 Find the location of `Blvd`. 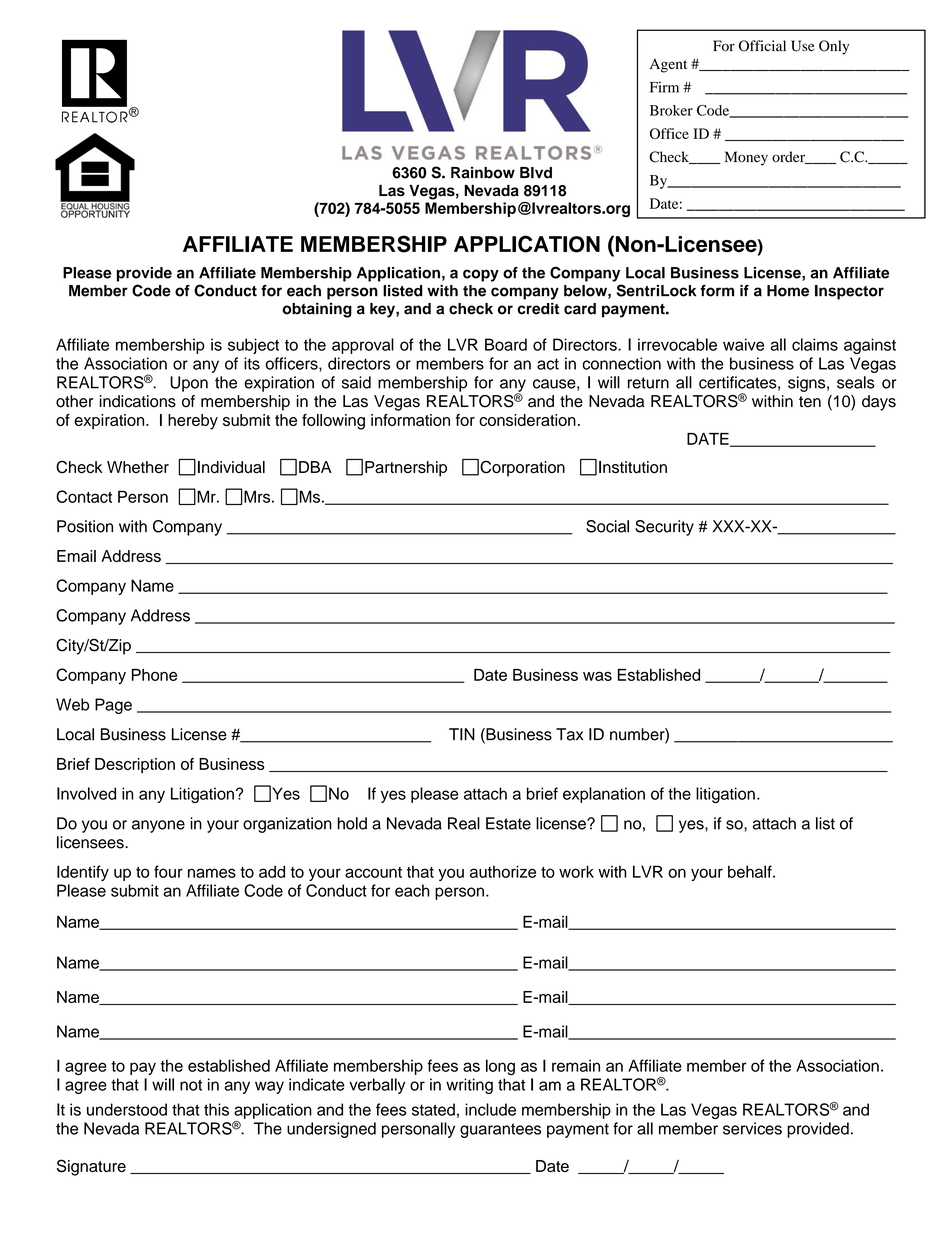

Blvd is located at coordinates (536, 173).
